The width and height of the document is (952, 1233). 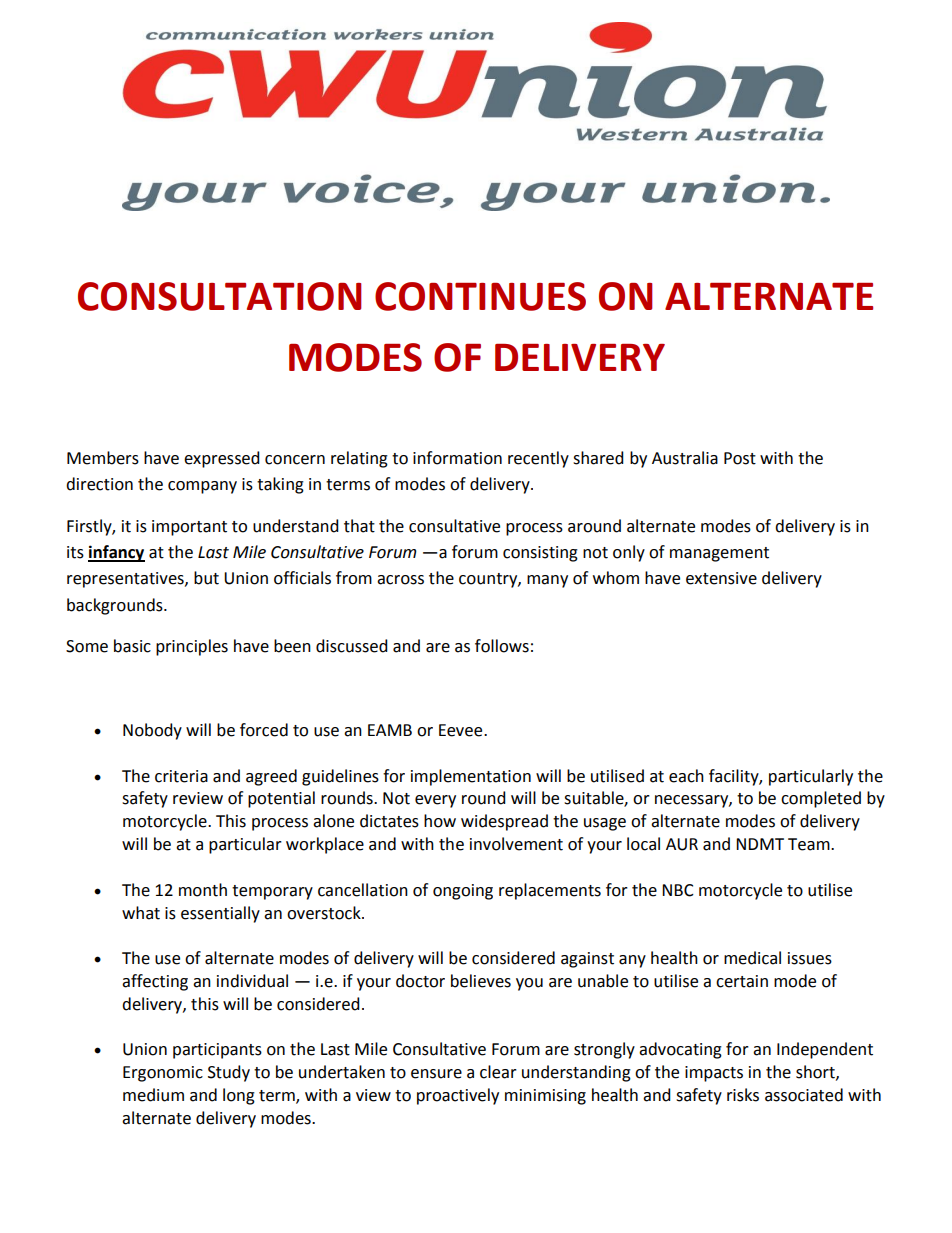 I want to click on ensure, so click(x=436, y=1074).
